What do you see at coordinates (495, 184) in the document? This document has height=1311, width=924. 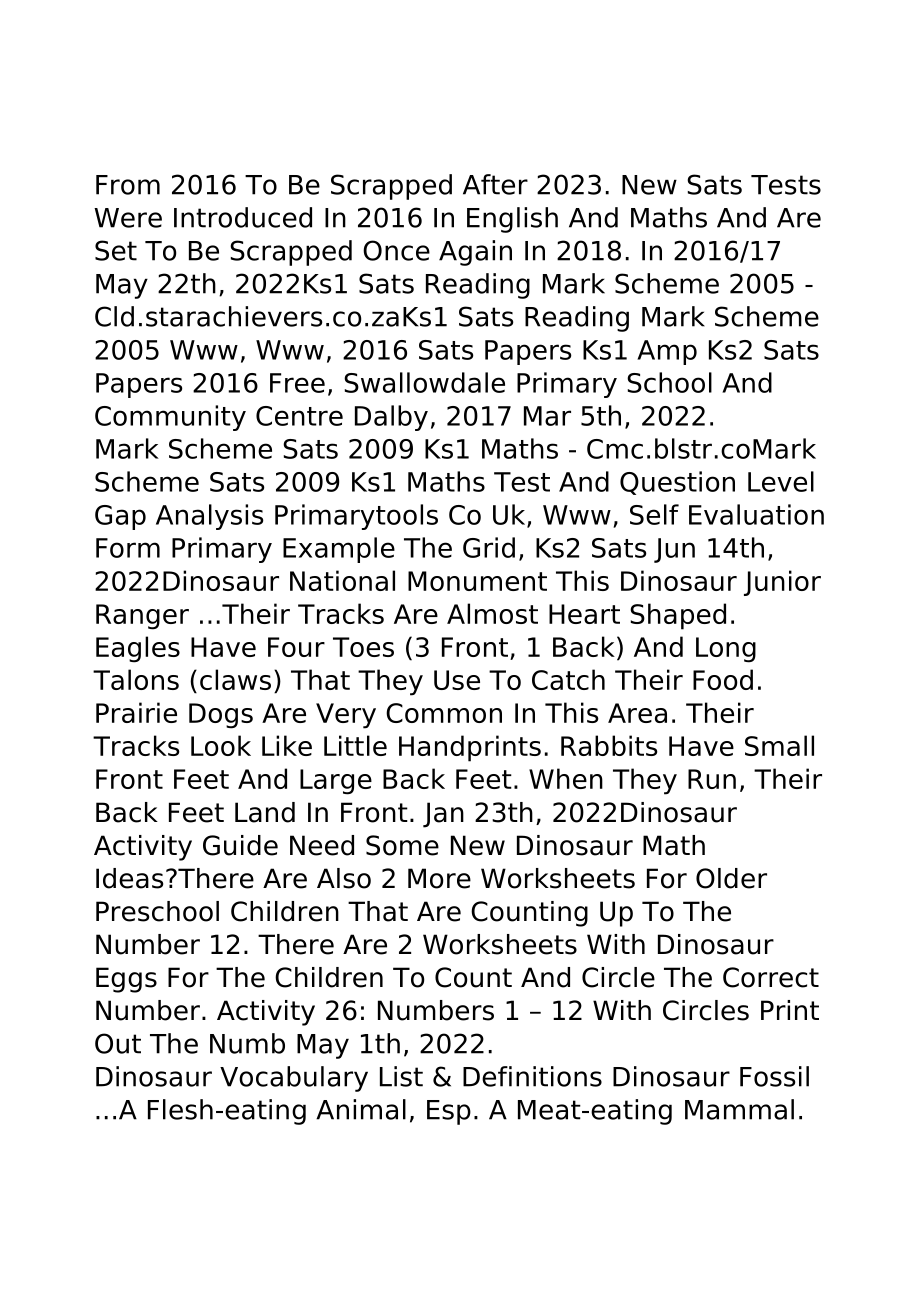 I see `After` at bounding box center [495, 184].
